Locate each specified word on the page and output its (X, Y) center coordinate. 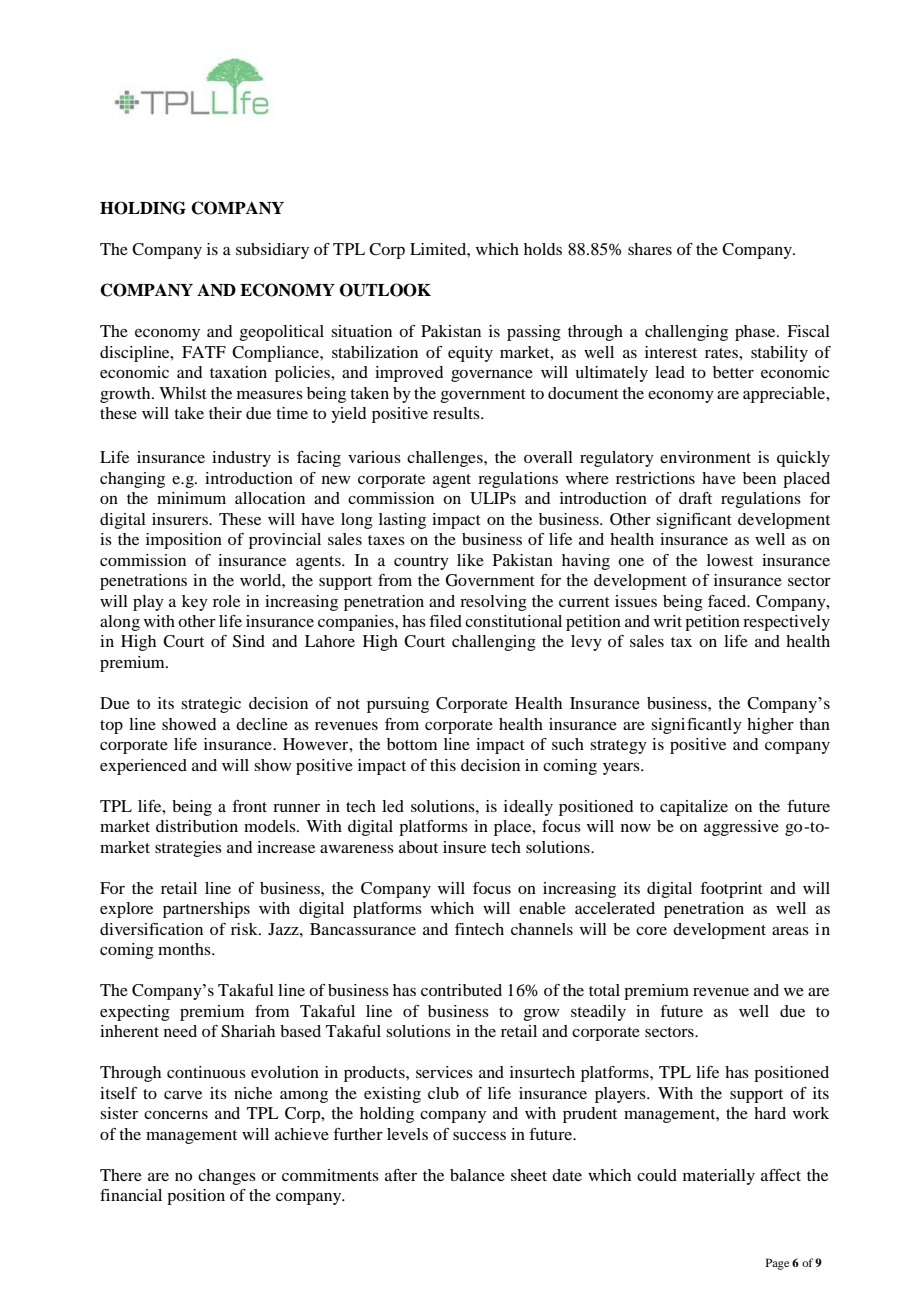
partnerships (206, 910)
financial (131, 1195)
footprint (731, 890)
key (195, 603)
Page (777, 1264)
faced (728, 601)
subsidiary (272, 251)
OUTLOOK (385, 290)
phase (756, 333)
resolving (493, 603)
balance (477, 1175)
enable (542, 908)
